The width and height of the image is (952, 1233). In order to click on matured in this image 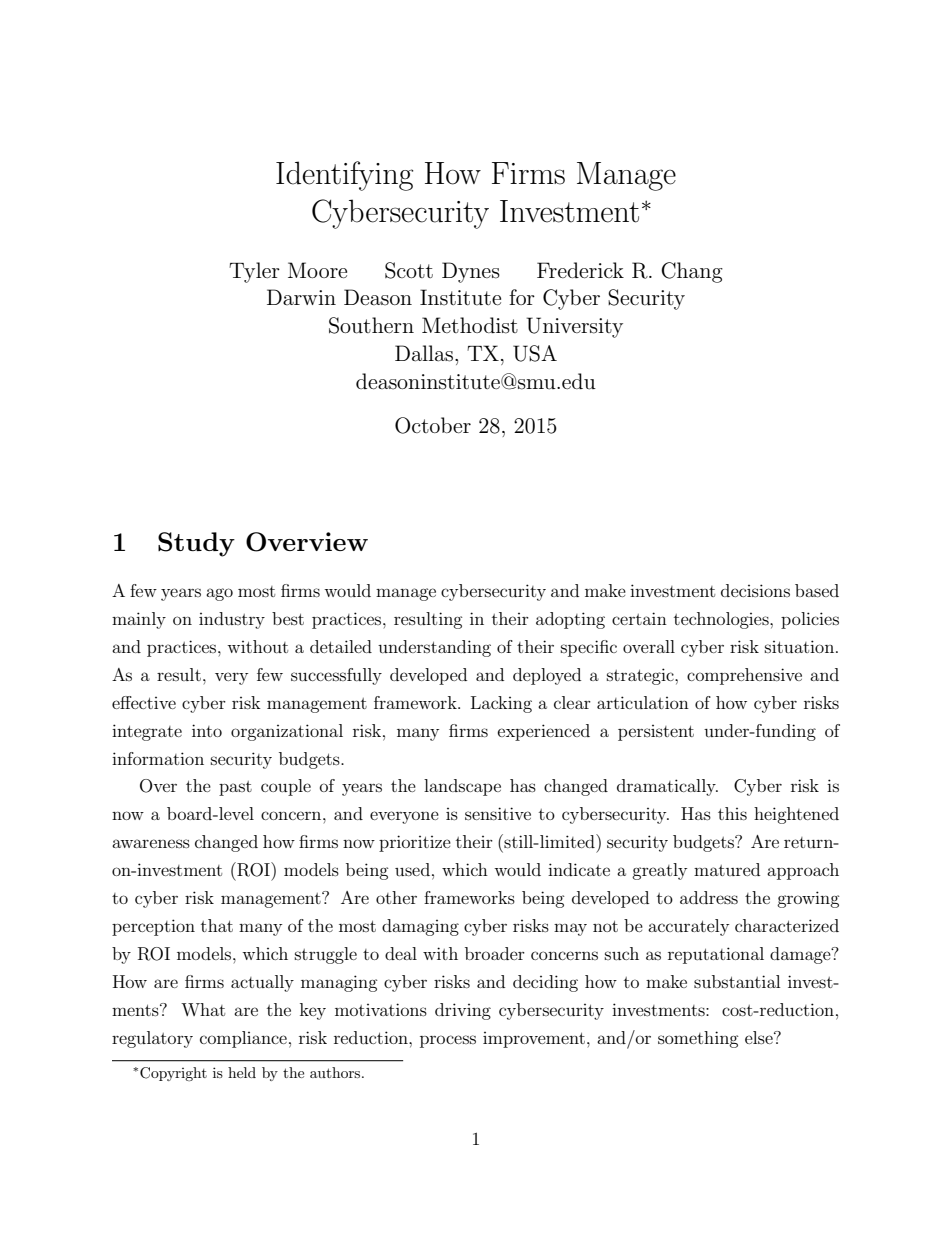, I will do `click(727, 869)`.
